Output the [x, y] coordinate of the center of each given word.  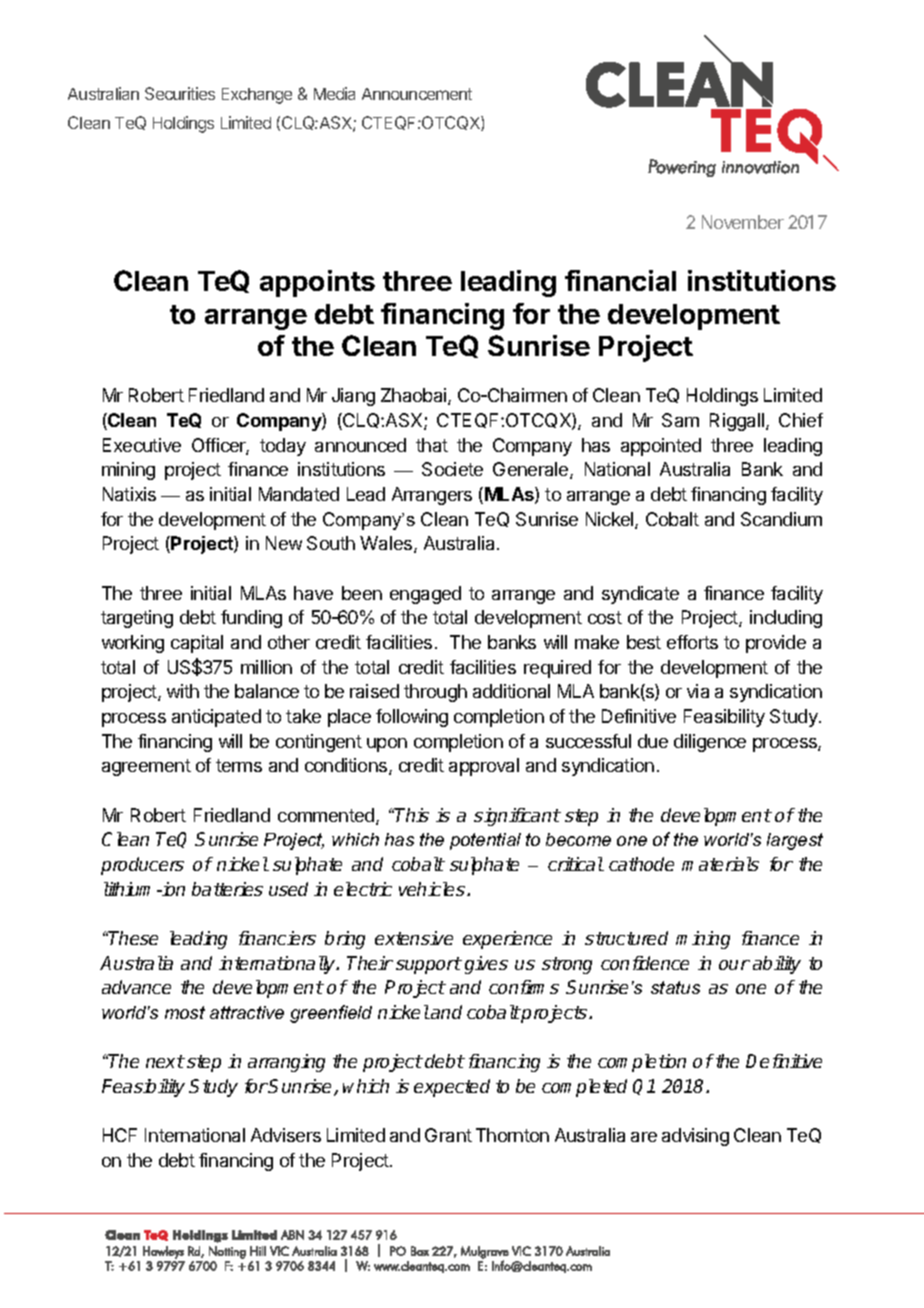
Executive [142, 445]
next [165, 1061]
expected [452, 1088]
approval [484, 767]
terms [239, 765]
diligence [710, 743]
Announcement [417, 94]
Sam [680, 420]
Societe [452, 469]
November [743, 222]
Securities [180, 93]
